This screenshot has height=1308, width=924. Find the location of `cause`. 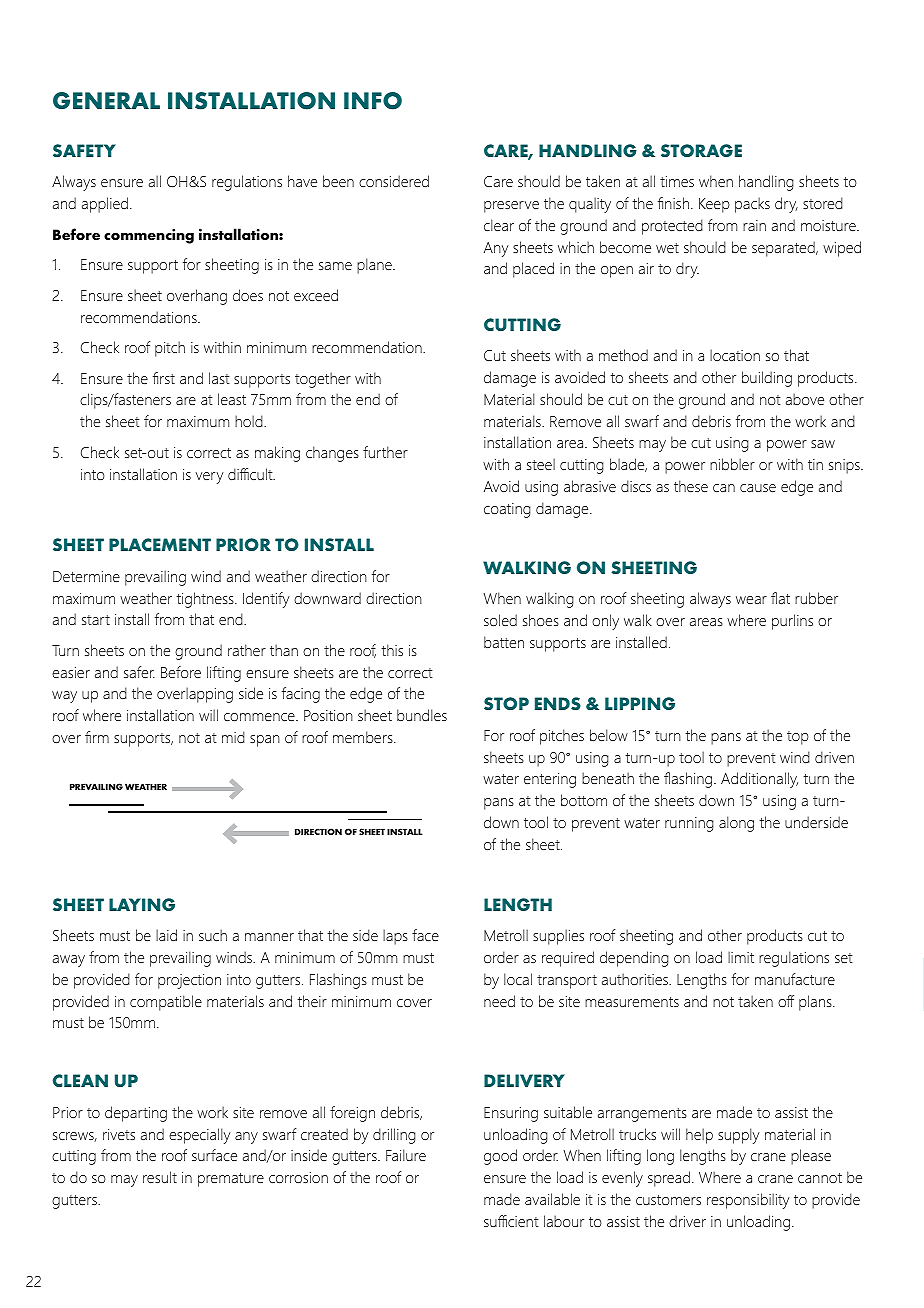

cause is located at coordinates (758, 488).
